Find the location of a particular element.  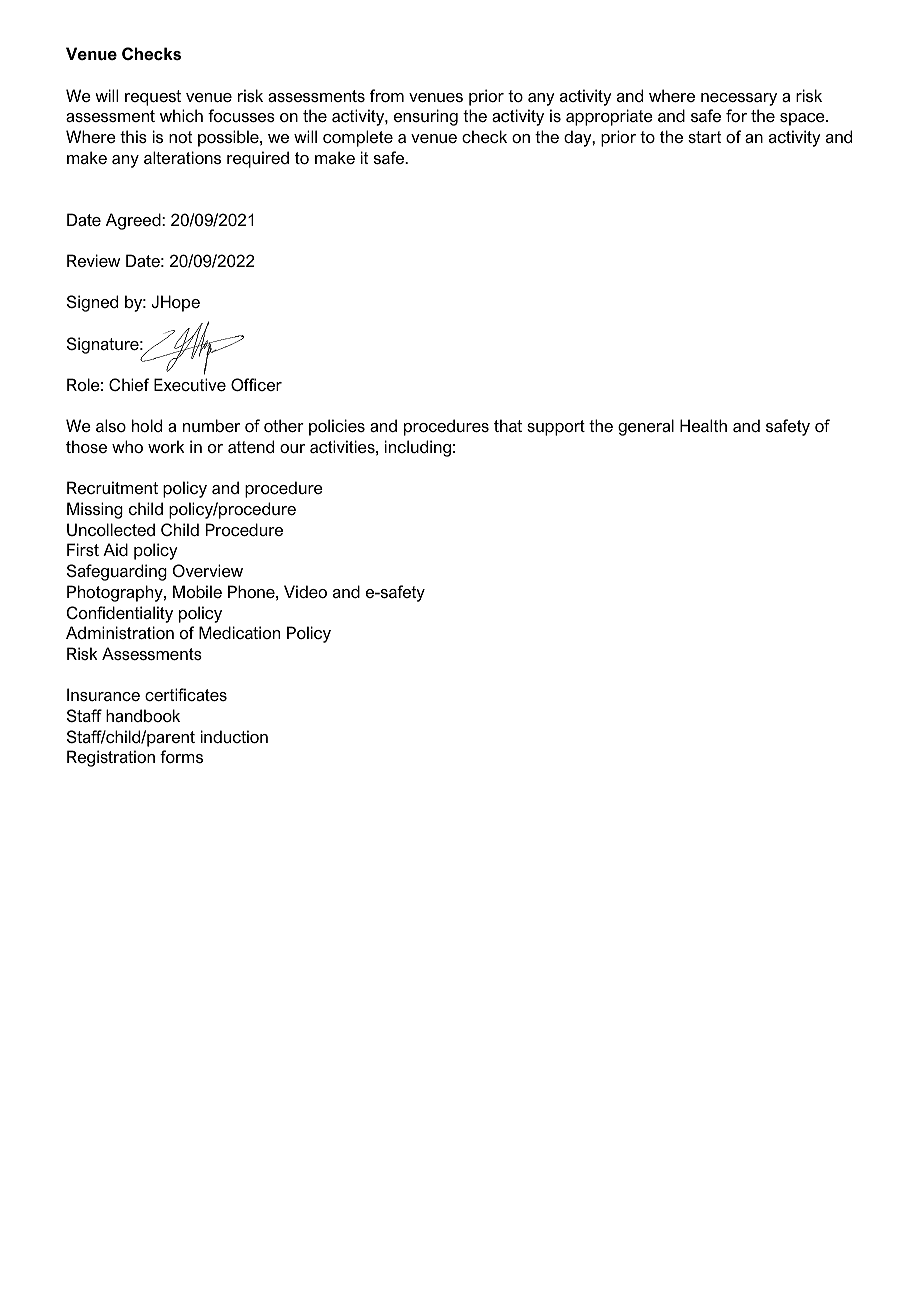

ensuring is located at coordinates (426, 117).
